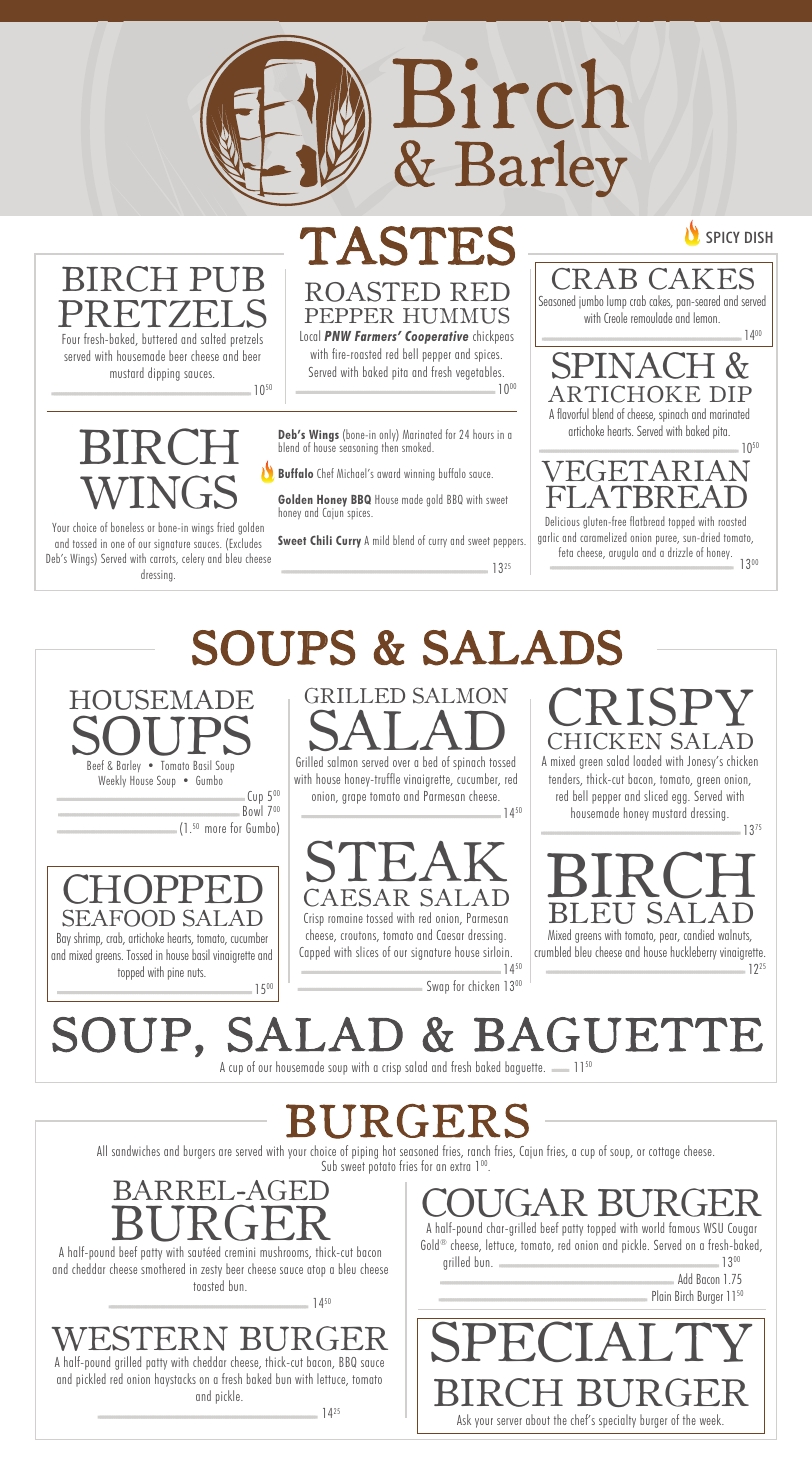 This image has height=1474, width=812. What do you see at coordinates (159, 338) in the image?
I see `buttered` at bounding box center [159, 338].
